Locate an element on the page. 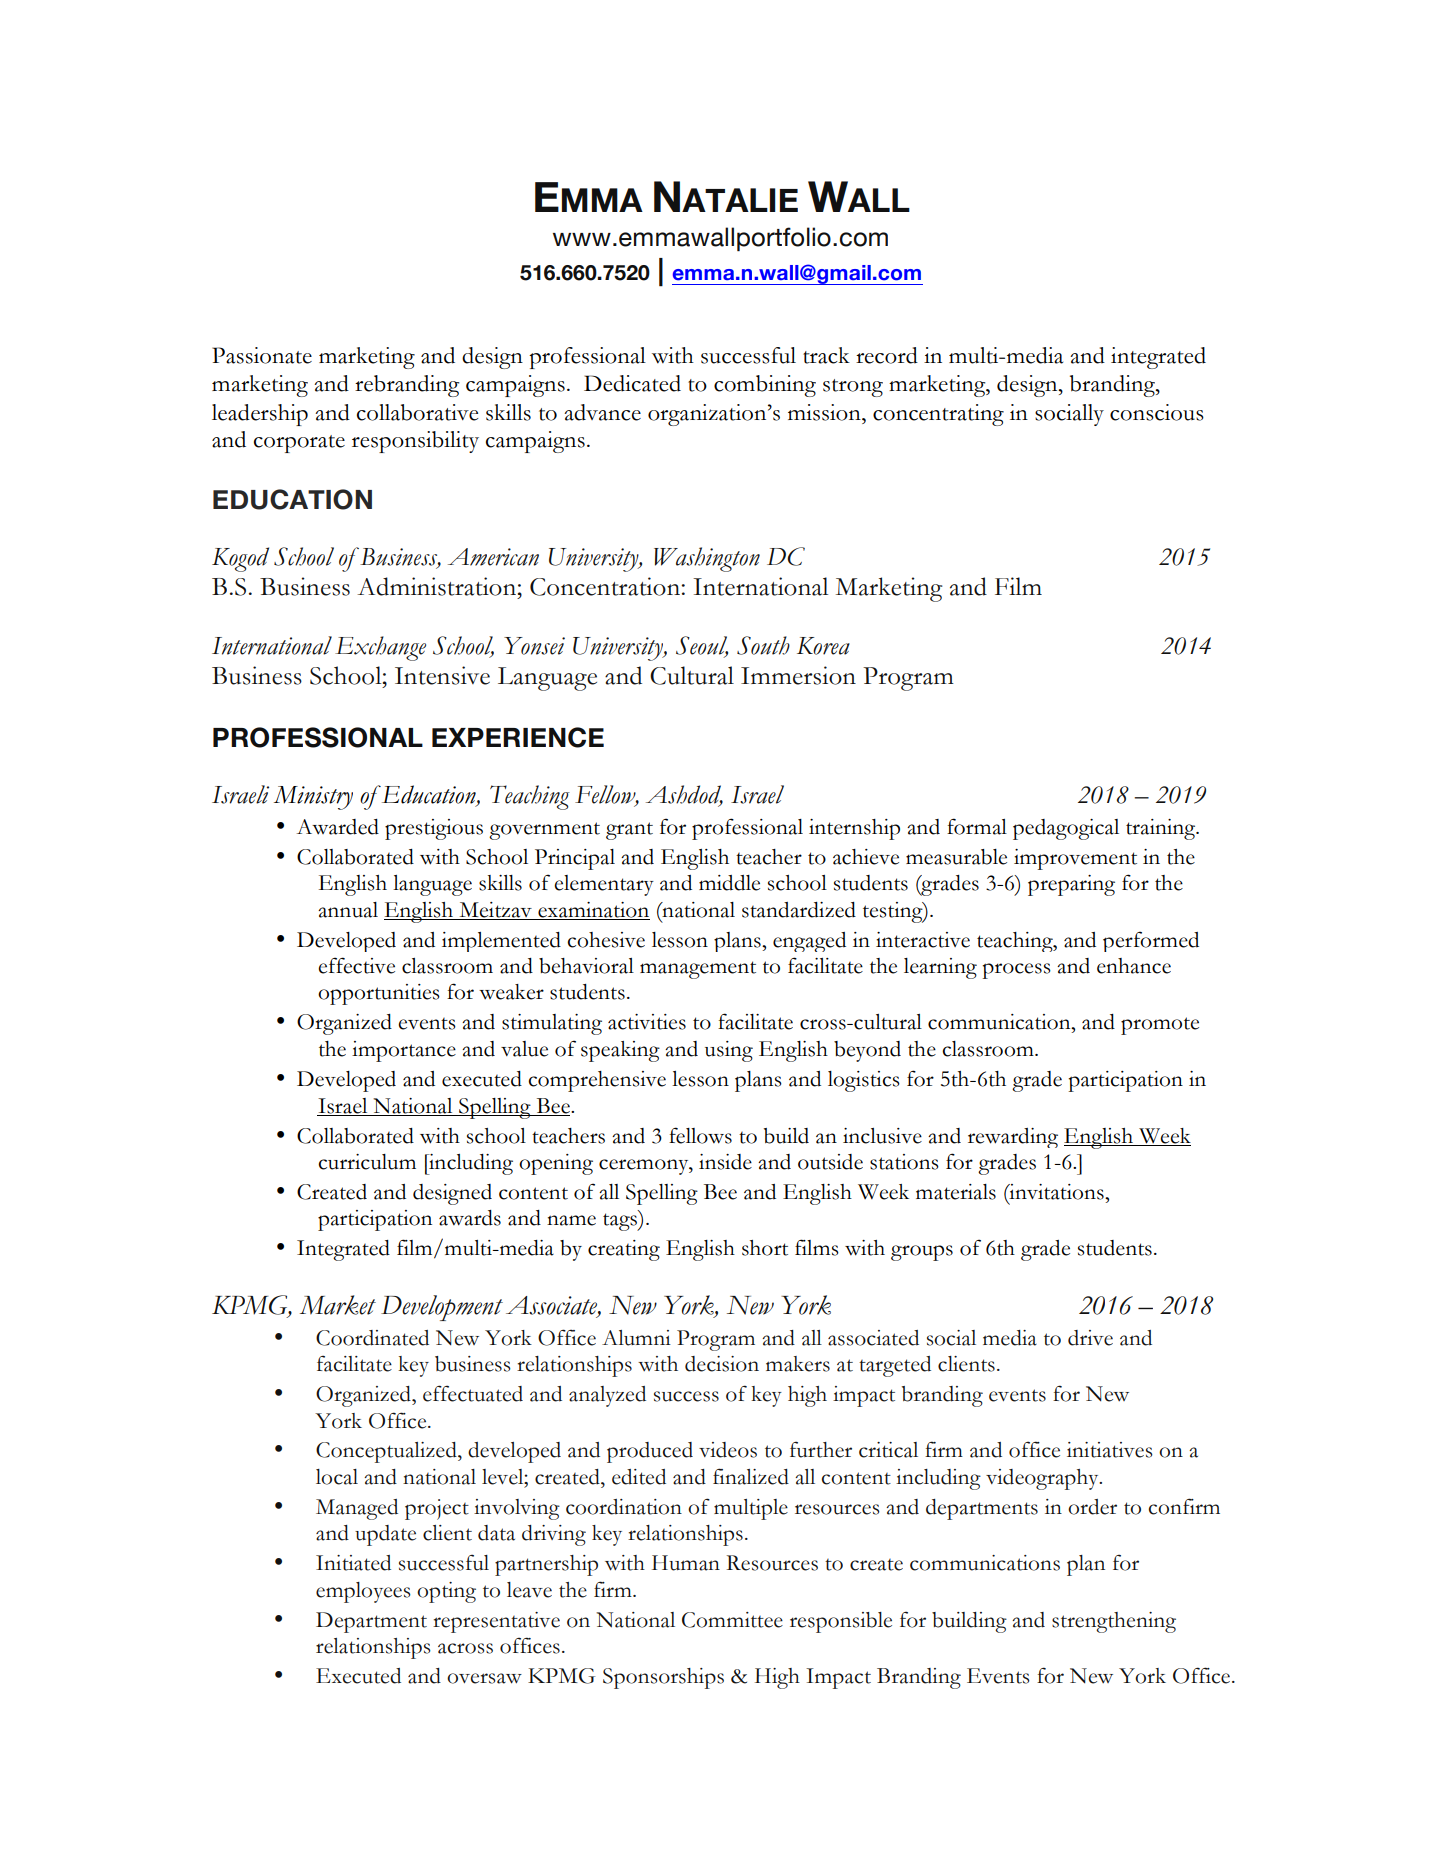 This image has height=1867, width=1443. drive is located at coordinates (1090, 1338).
